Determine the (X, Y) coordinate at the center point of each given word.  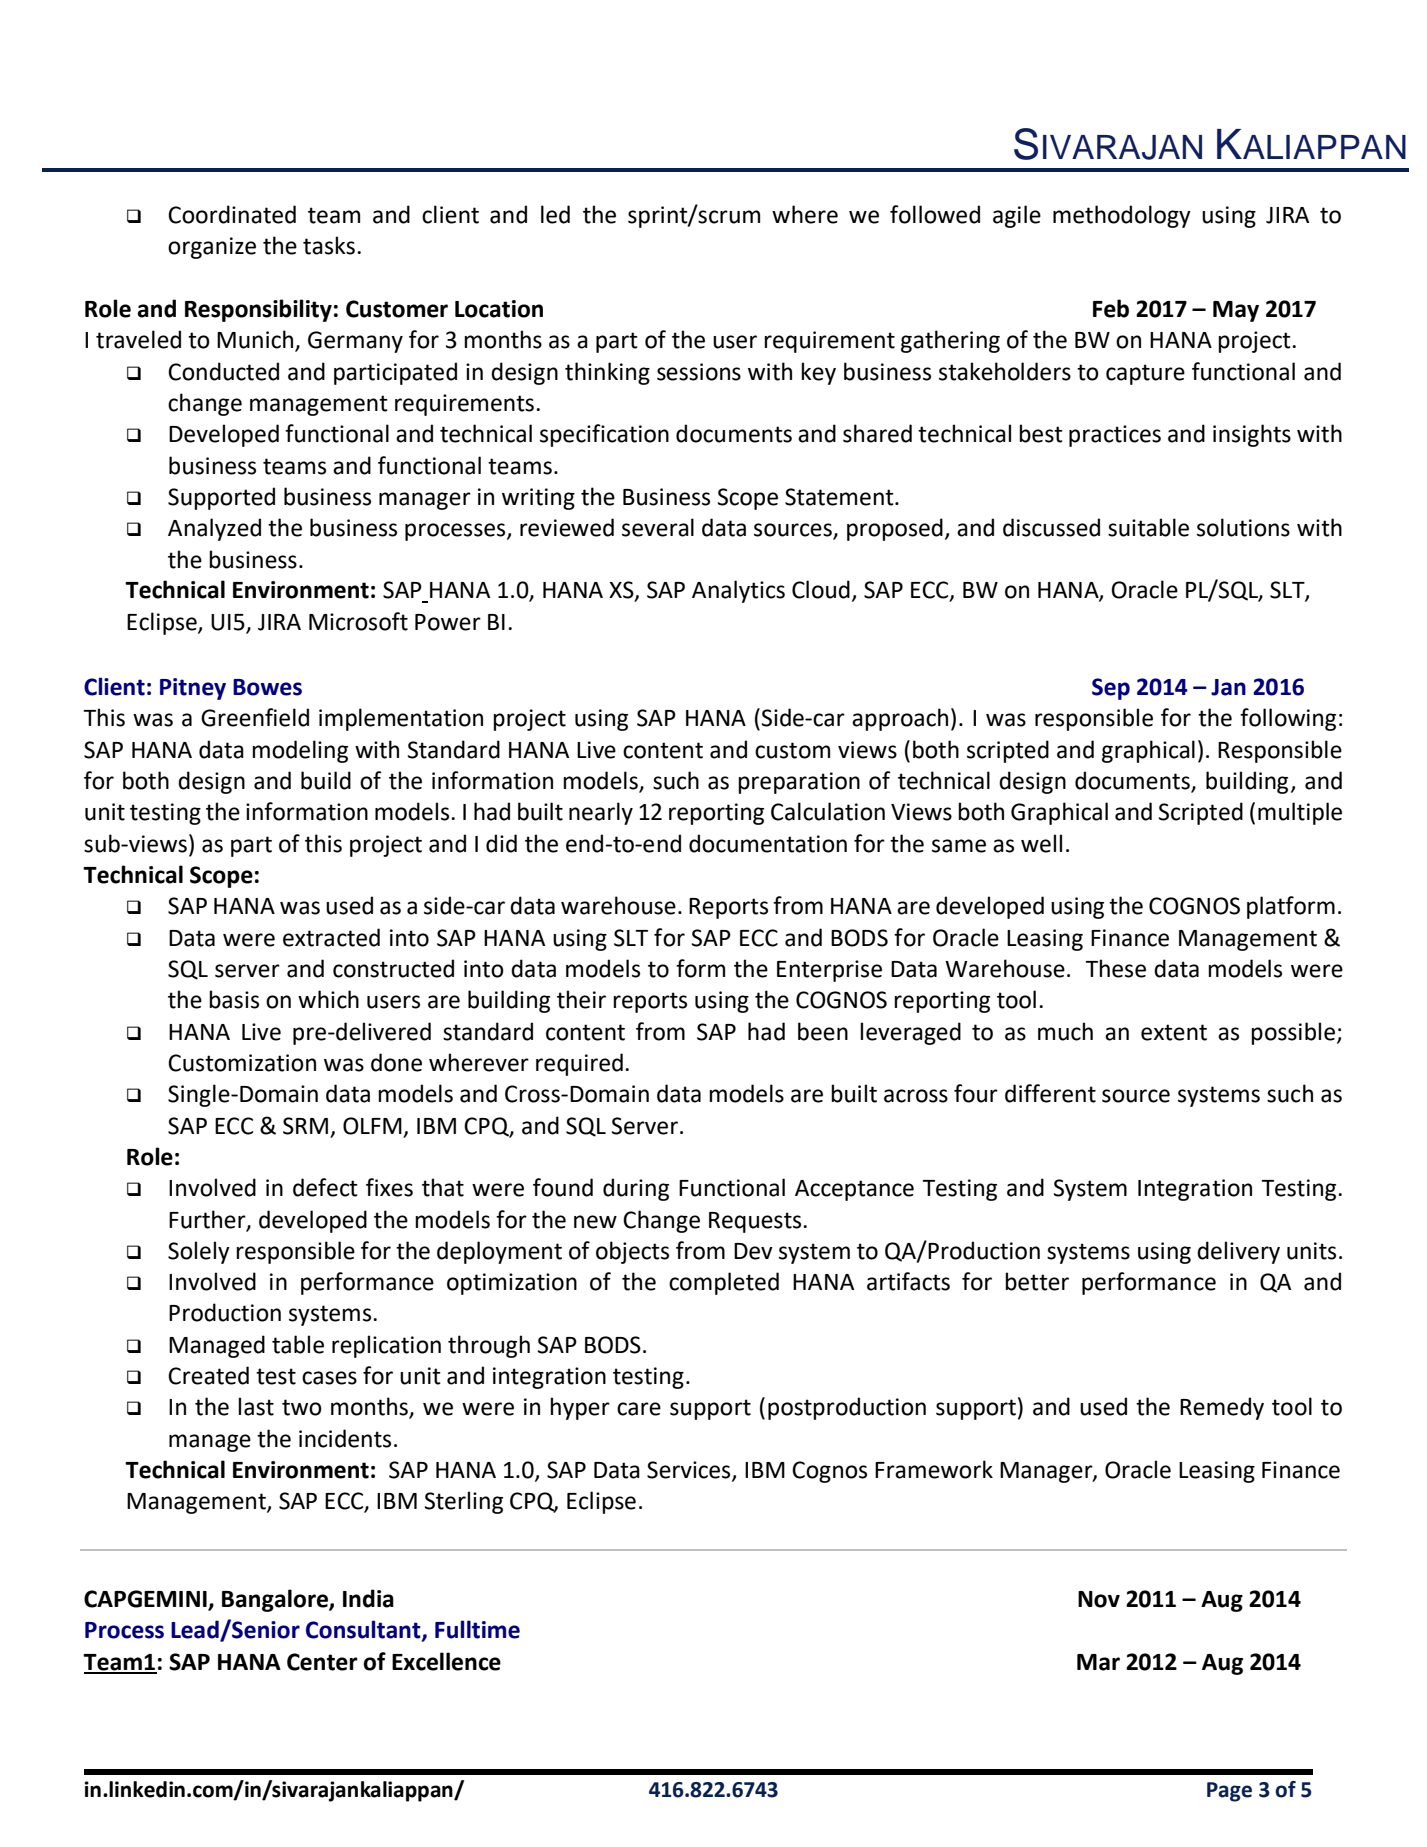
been (823, 1031)
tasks (329, 245)
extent (1174, 1032)
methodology (1122, 216)
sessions (699, 372)
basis (234, 999)
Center (322, 1662)
